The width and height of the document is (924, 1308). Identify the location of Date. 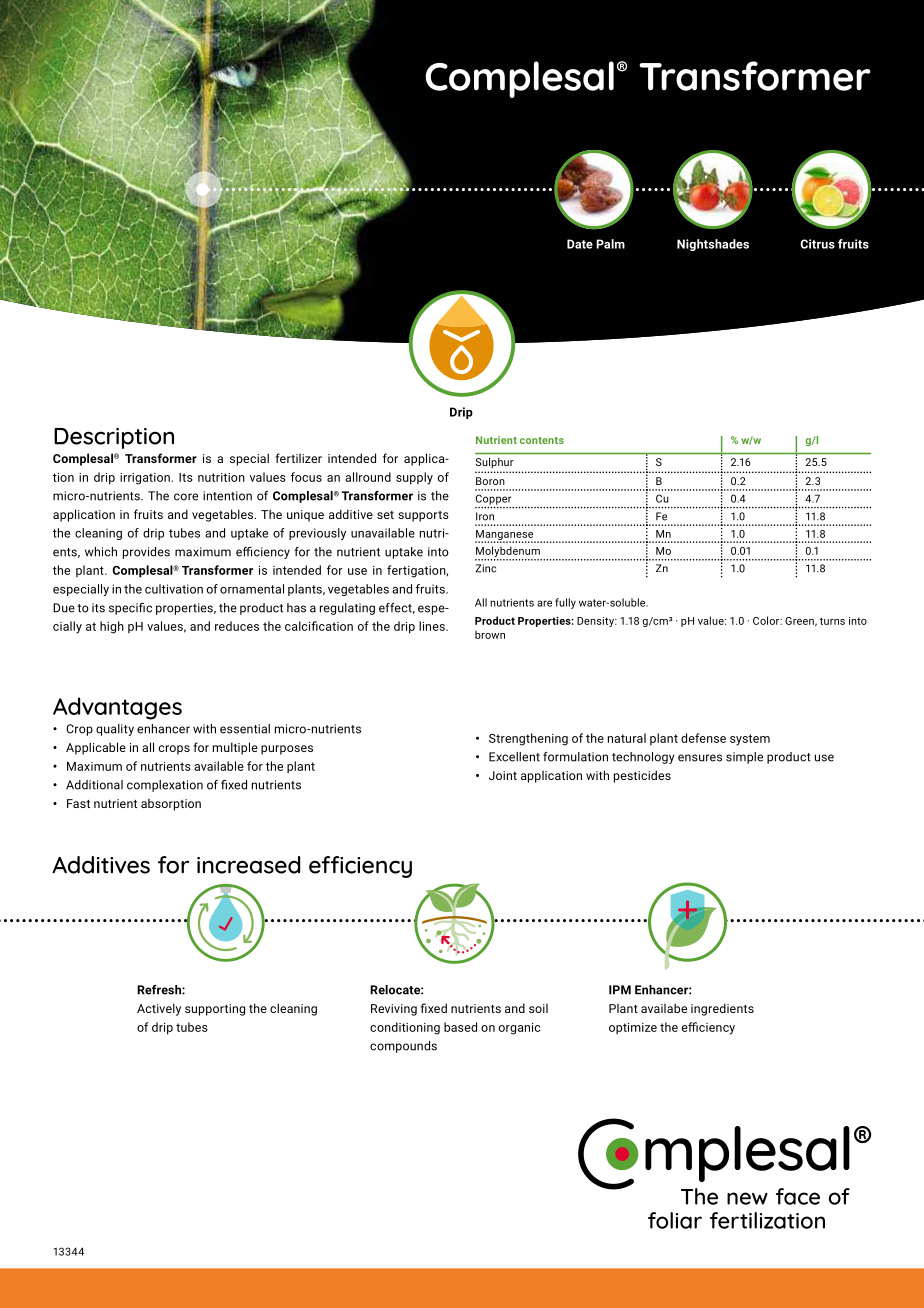
(580, 244).
